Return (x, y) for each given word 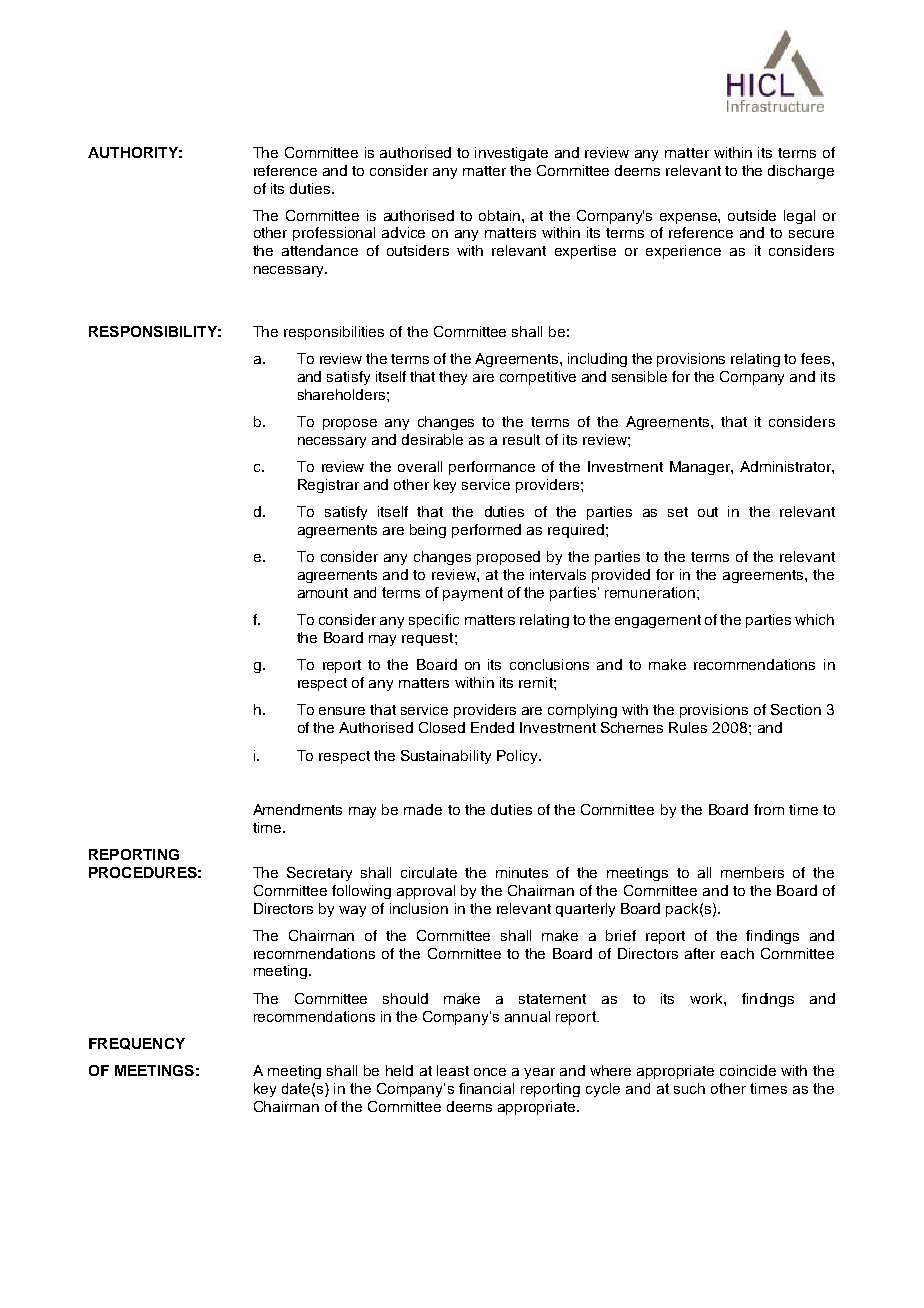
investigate (511, 154)
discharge (801, 172)
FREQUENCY (137, 1044)
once (490, 1072)
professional (334, 234)
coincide (748, 1070)
